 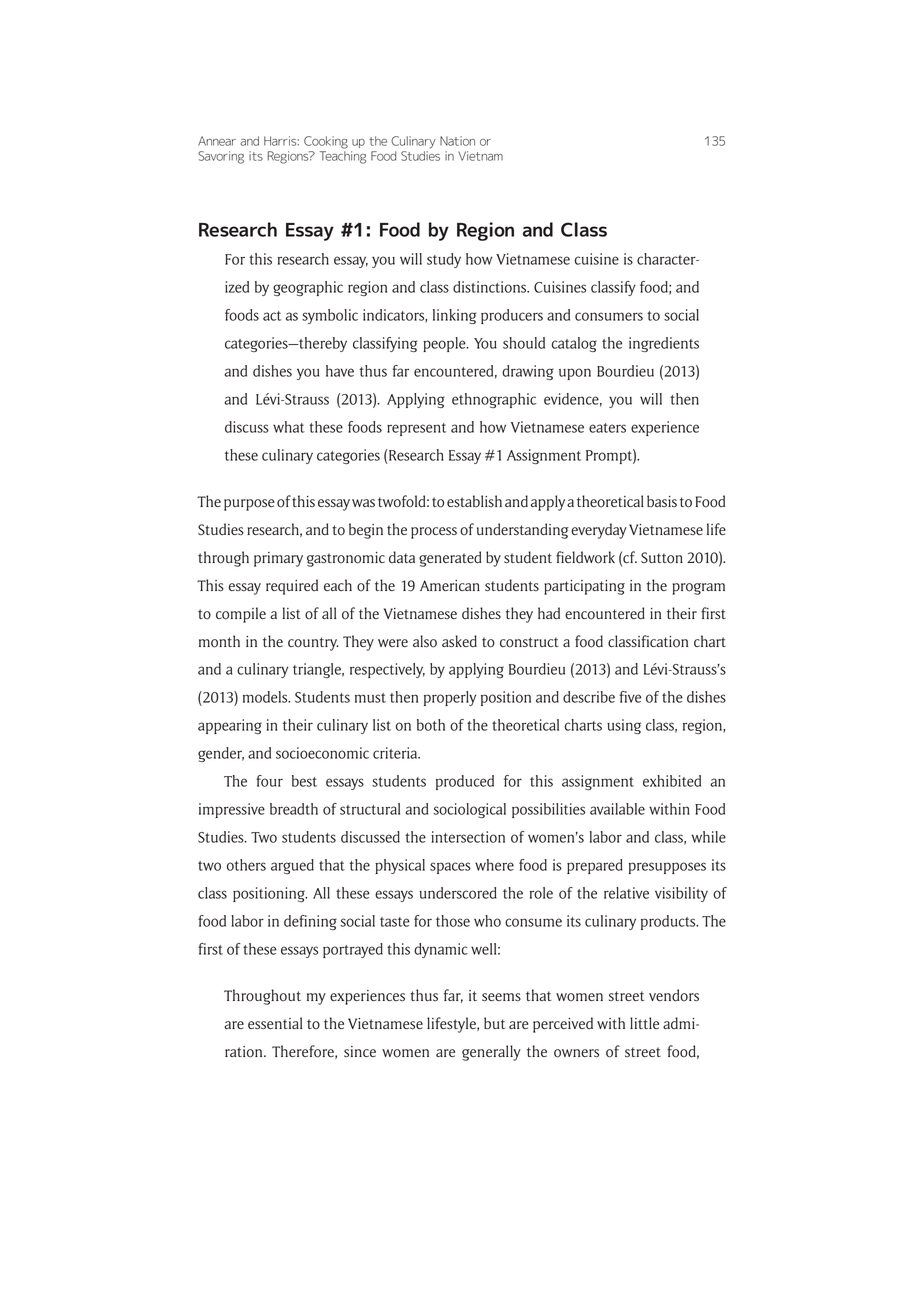 I want to click on basis, so click(x=662, y=501).
